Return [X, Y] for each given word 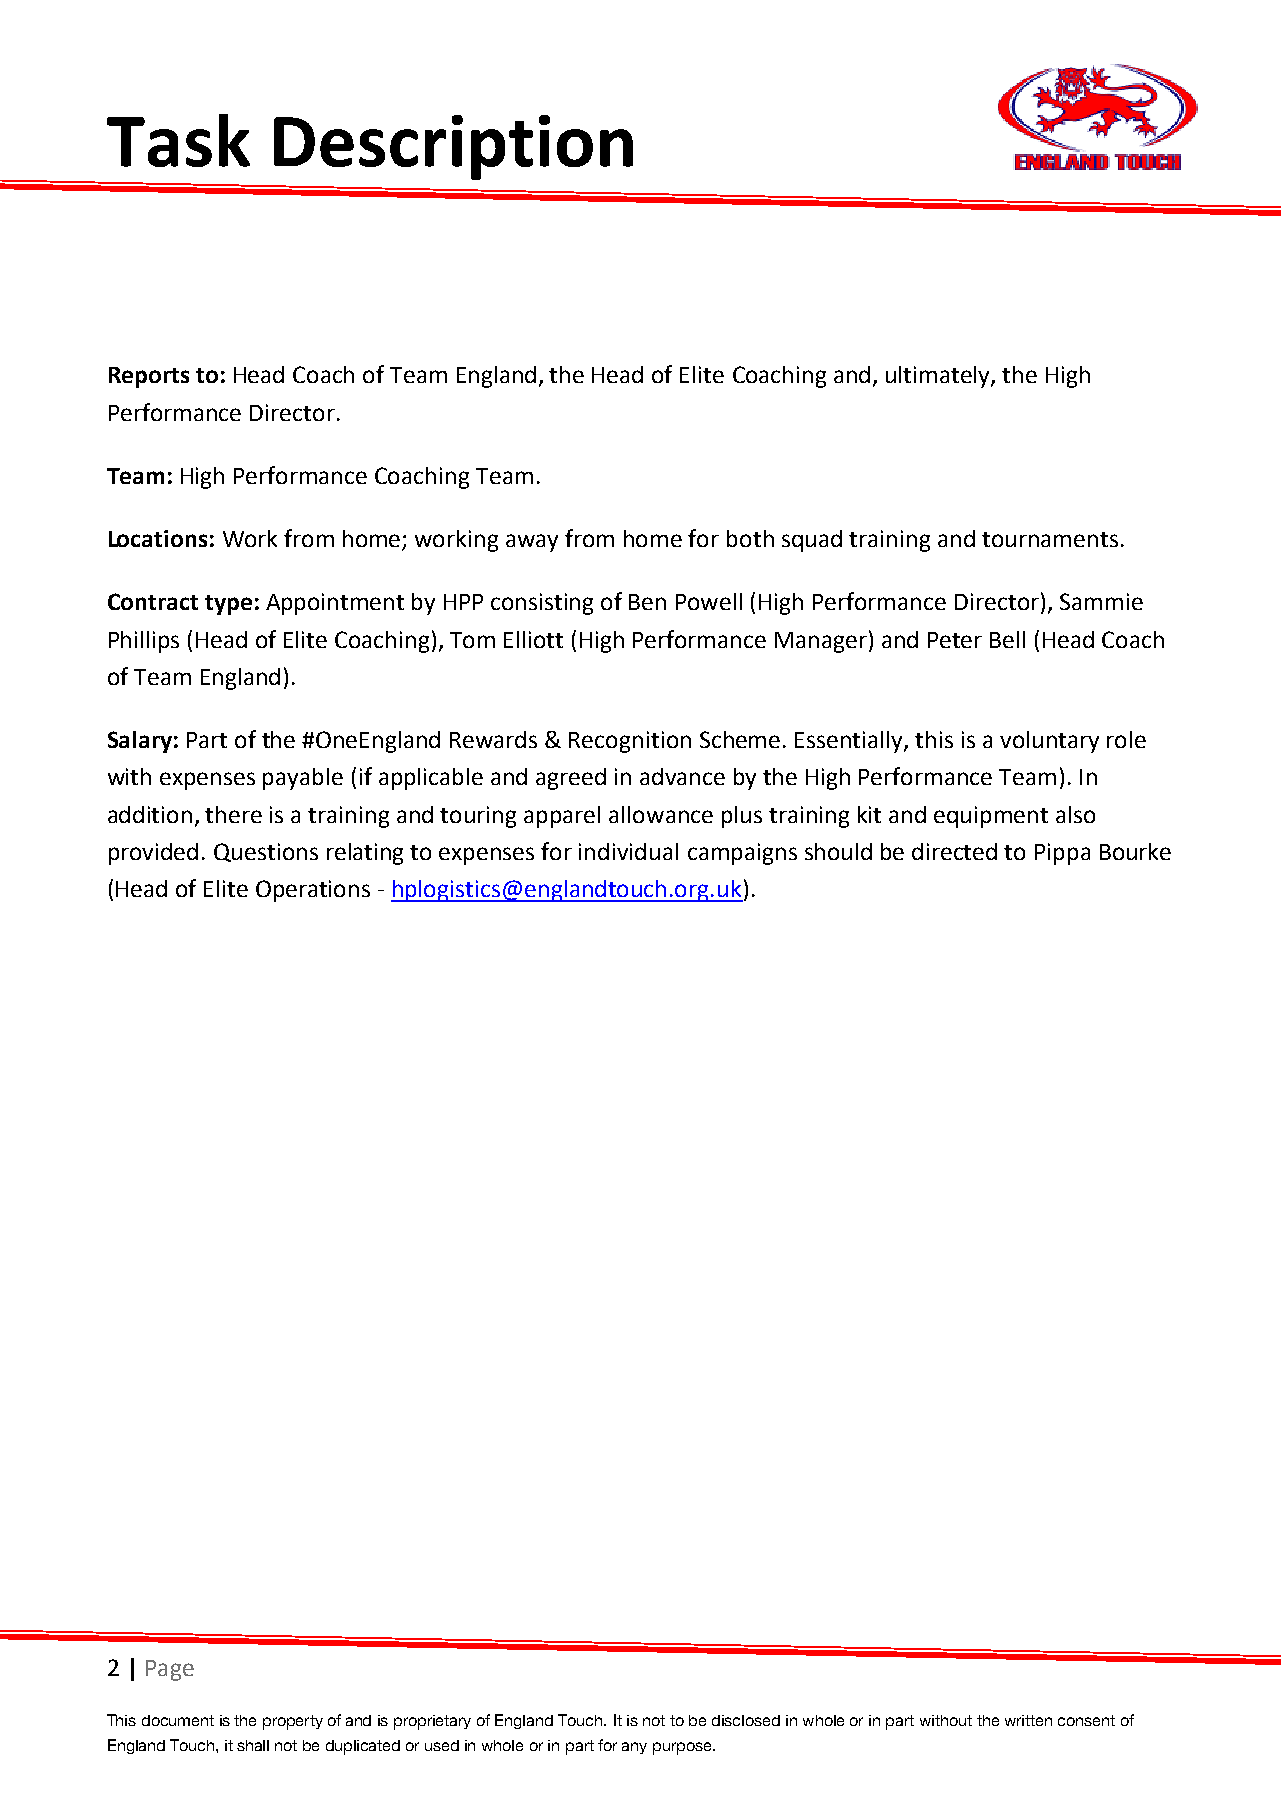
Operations [313, 891]
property [293, 1722]
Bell [1007, 639]
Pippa [1062, 854]
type [228, 605]
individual [628, 851]
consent [1086, 1720]
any [634, 1748]
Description [453, 147]
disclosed [746, 1720]
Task [178, 140]
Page [170, 1670]
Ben [647, 602]
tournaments [1050, 539]
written [1028, 1720]
